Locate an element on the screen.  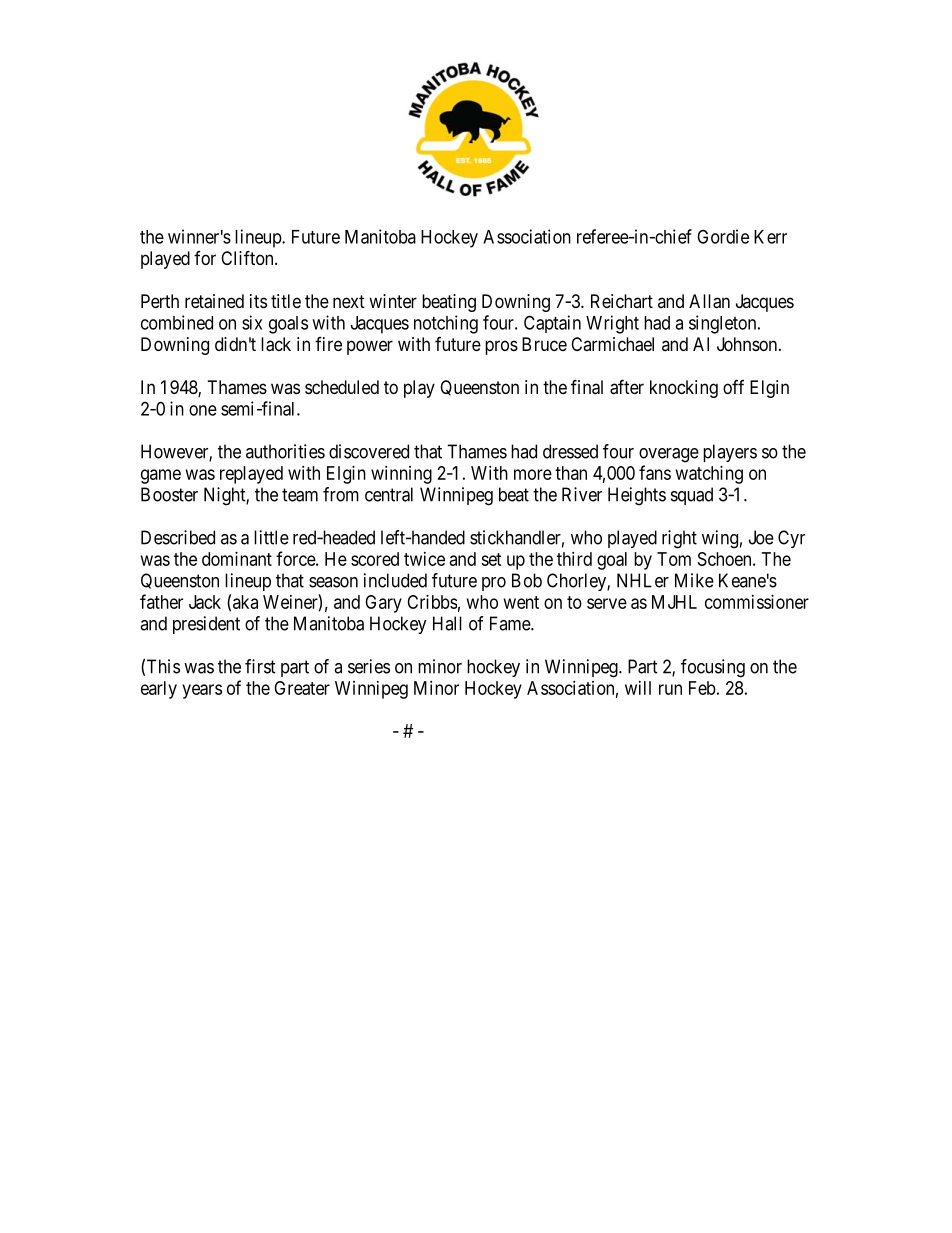
authorities is located at coordinates (285, 451).
